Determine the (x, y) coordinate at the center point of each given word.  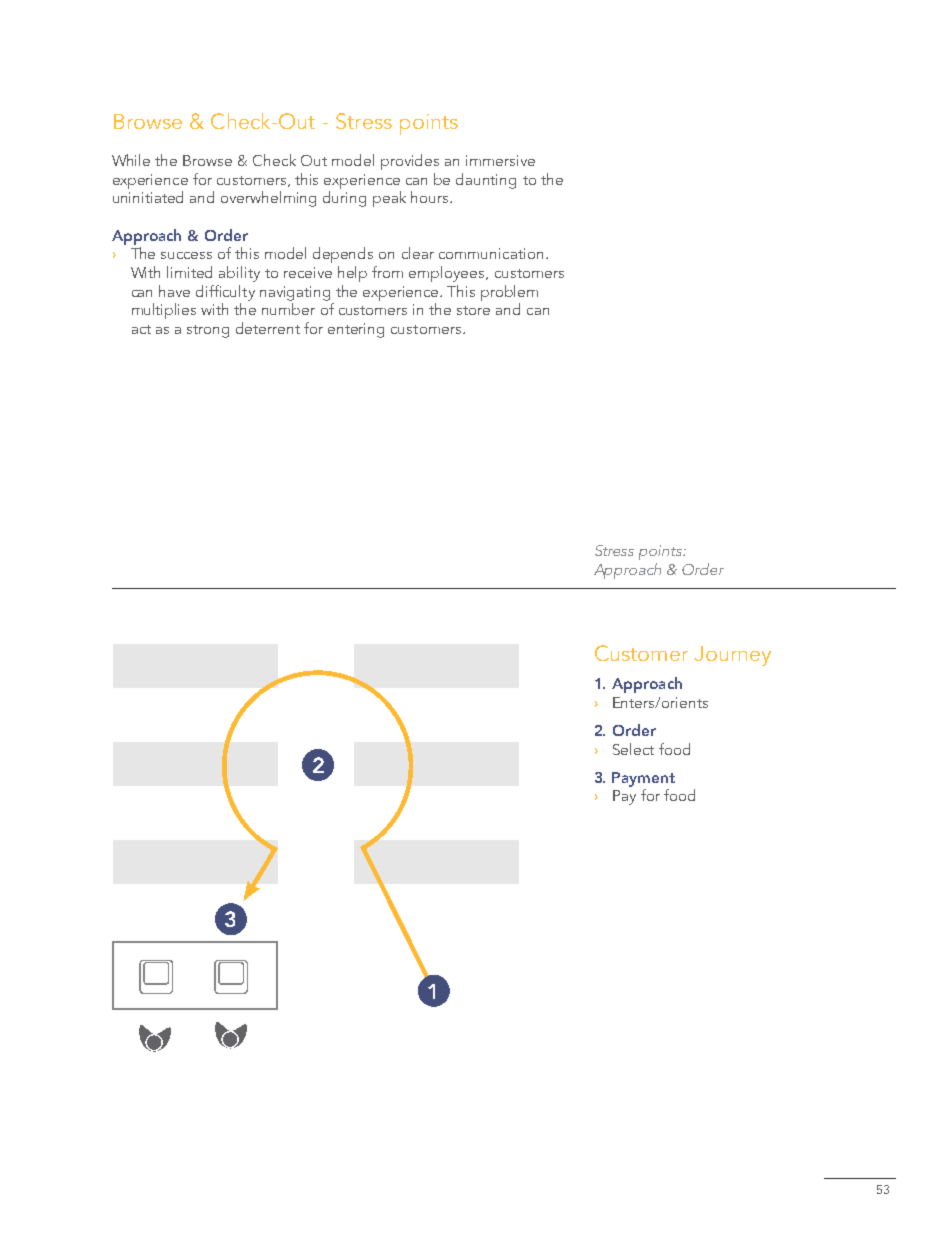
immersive (500, 160)
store (473, 310)
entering (356, 330)
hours (431, 197)
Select (633, 749)
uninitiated (148, 197)
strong (208, 331)
